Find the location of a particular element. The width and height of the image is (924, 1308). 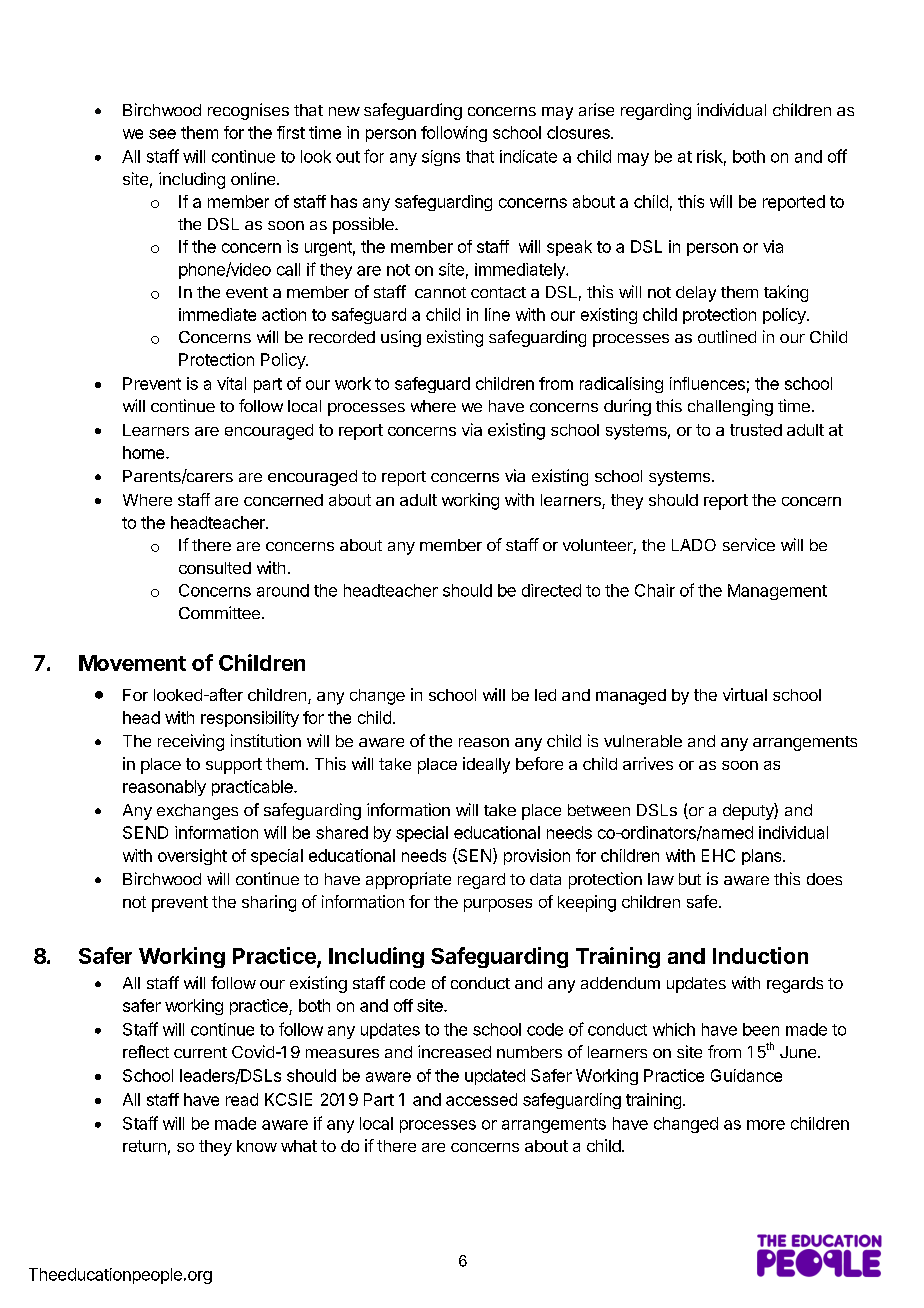

purposes is located at coordinates (498, 905).
